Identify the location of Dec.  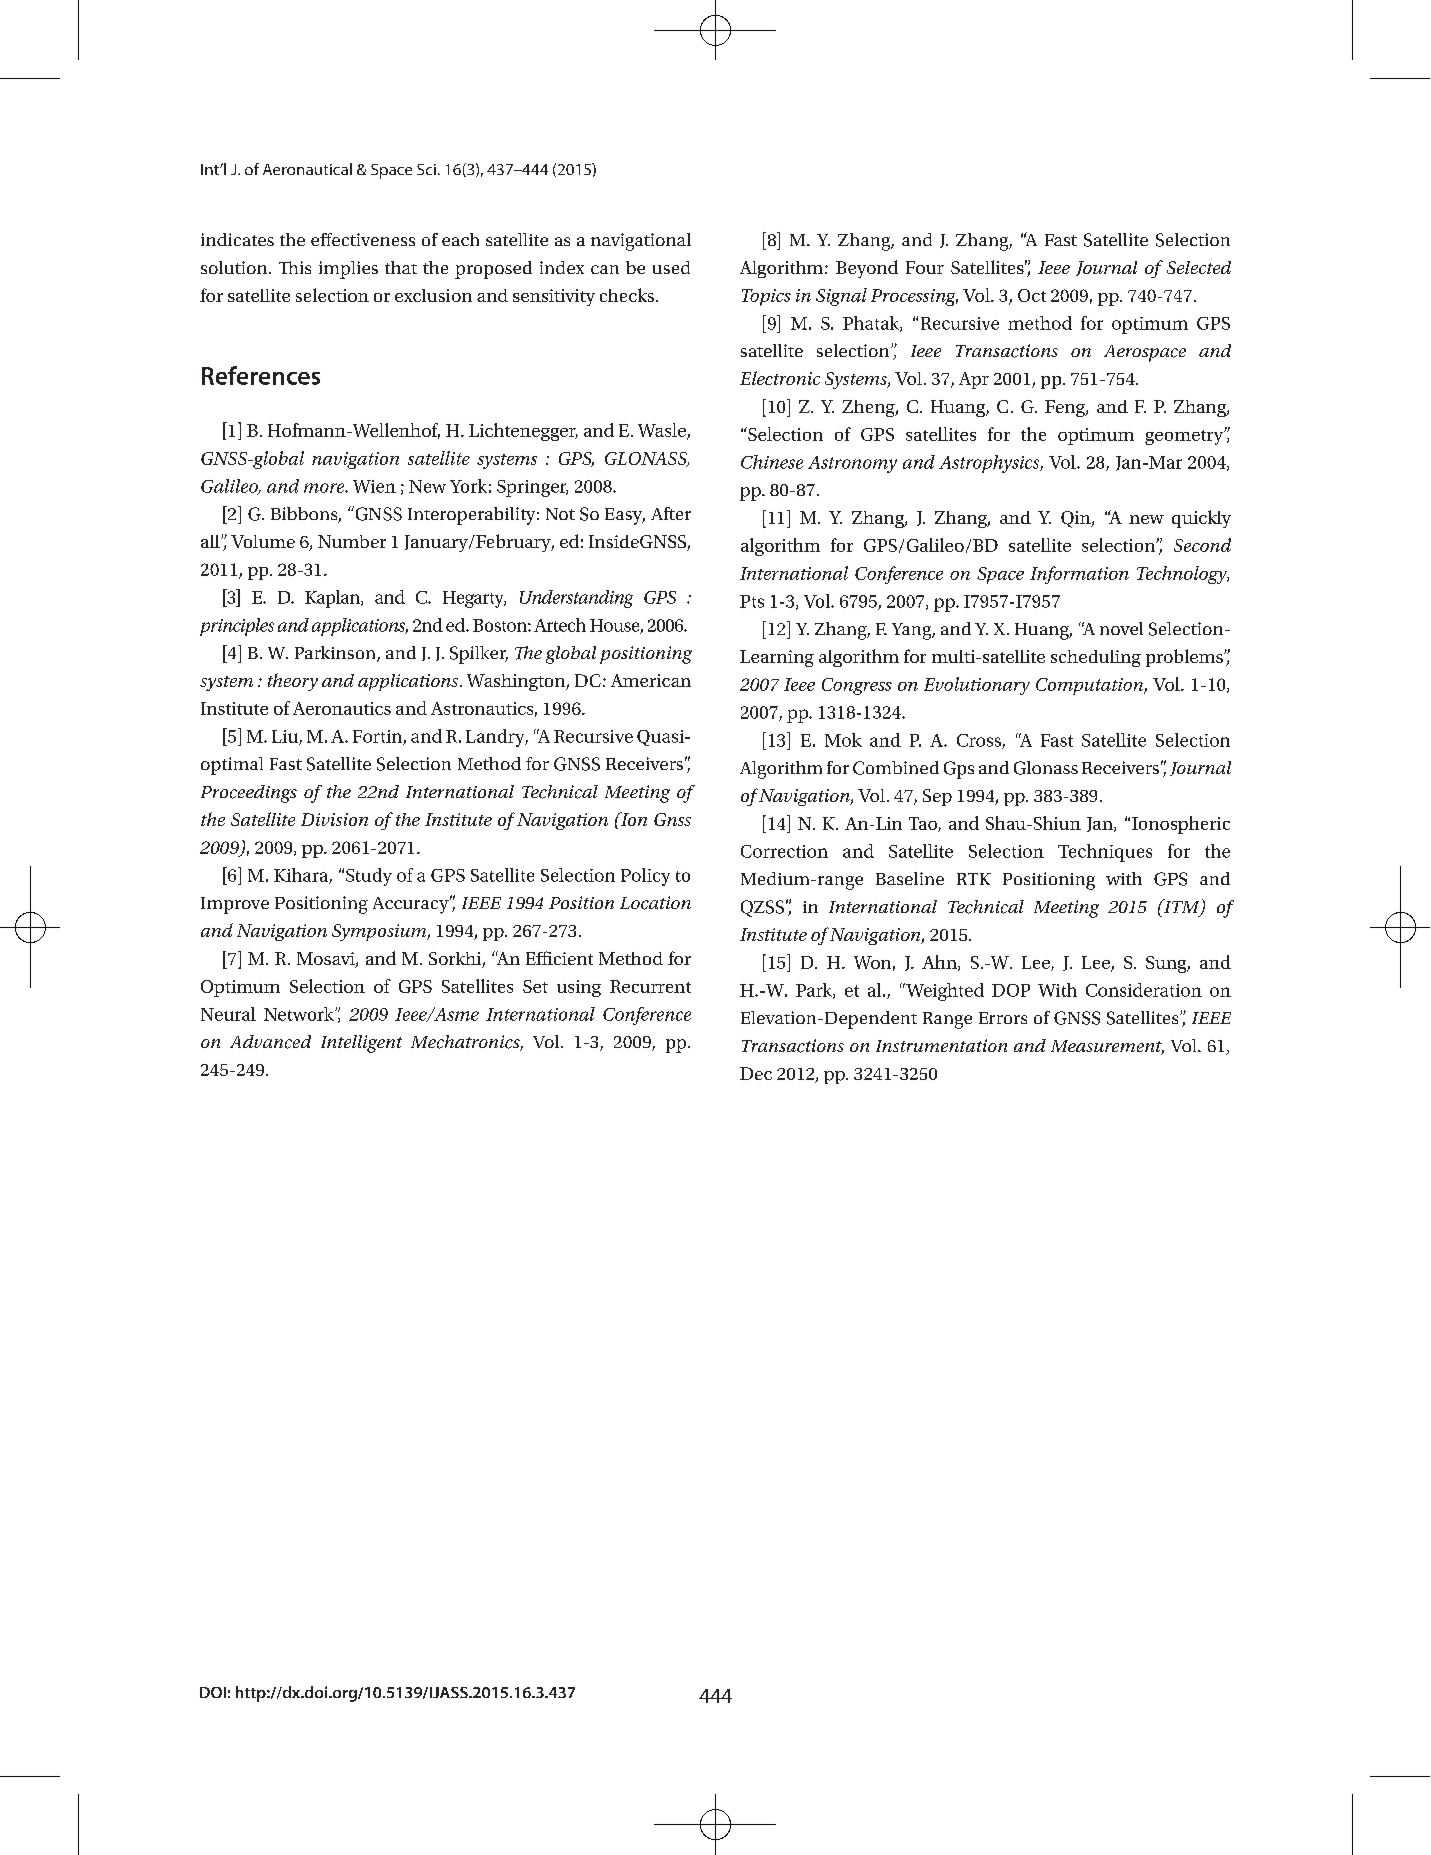
(756, 1073).
